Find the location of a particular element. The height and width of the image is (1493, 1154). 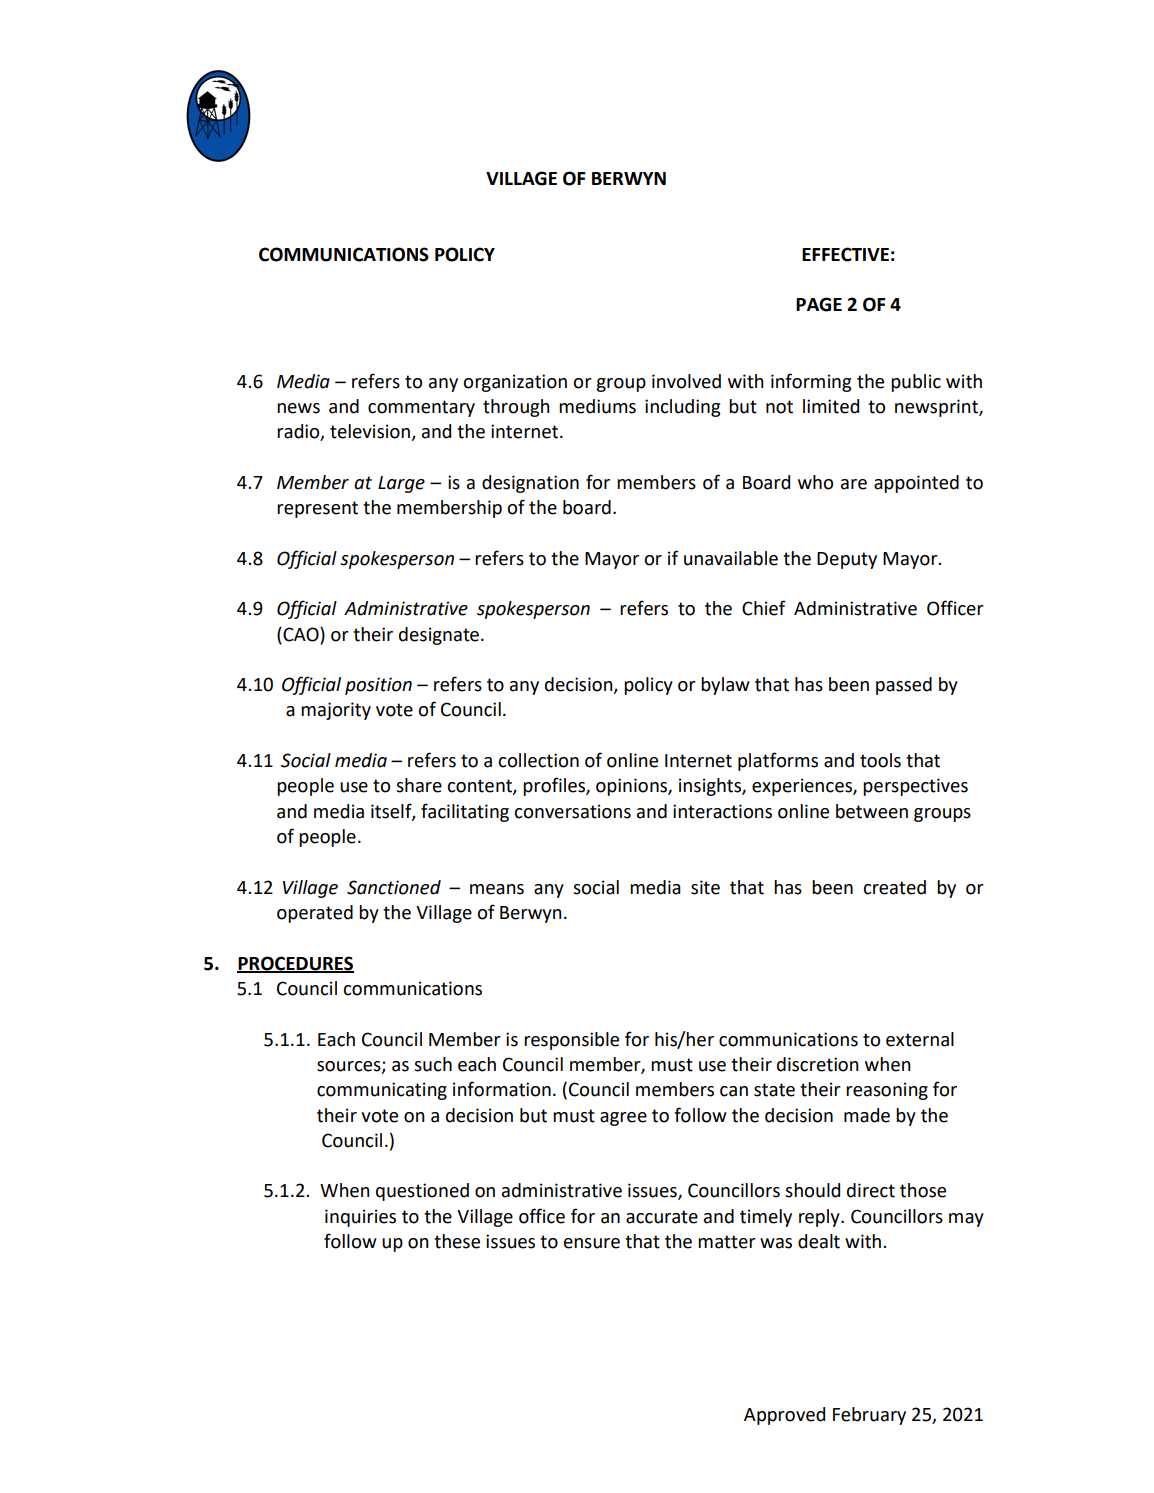

PAGE is located at coordinates (819, 304).
